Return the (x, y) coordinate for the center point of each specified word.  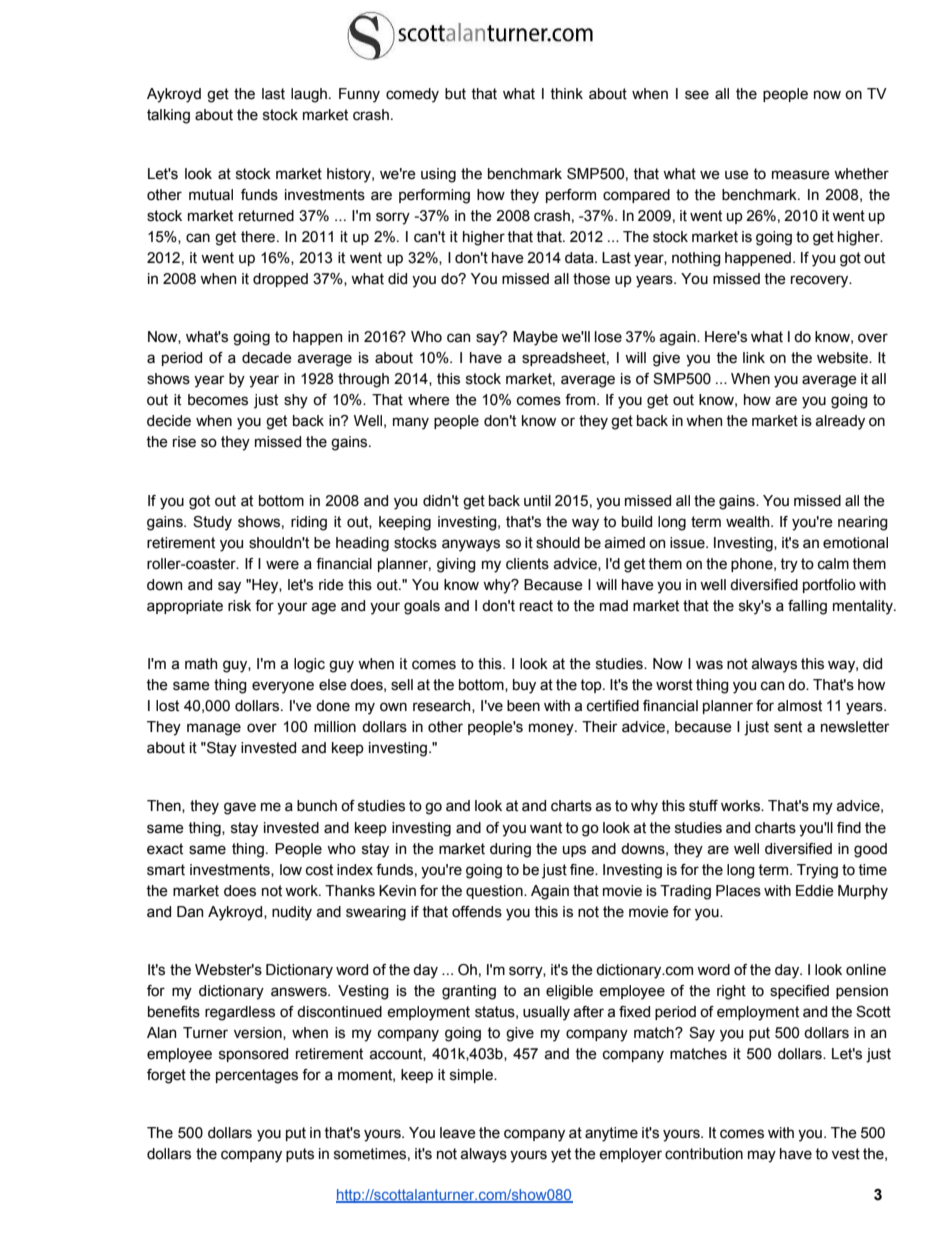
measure (801, 175)
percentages (257, 1076)
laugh (309, 95)
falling (807, 607)
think (566, 94)
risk (239, 606)
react (536, 606)
